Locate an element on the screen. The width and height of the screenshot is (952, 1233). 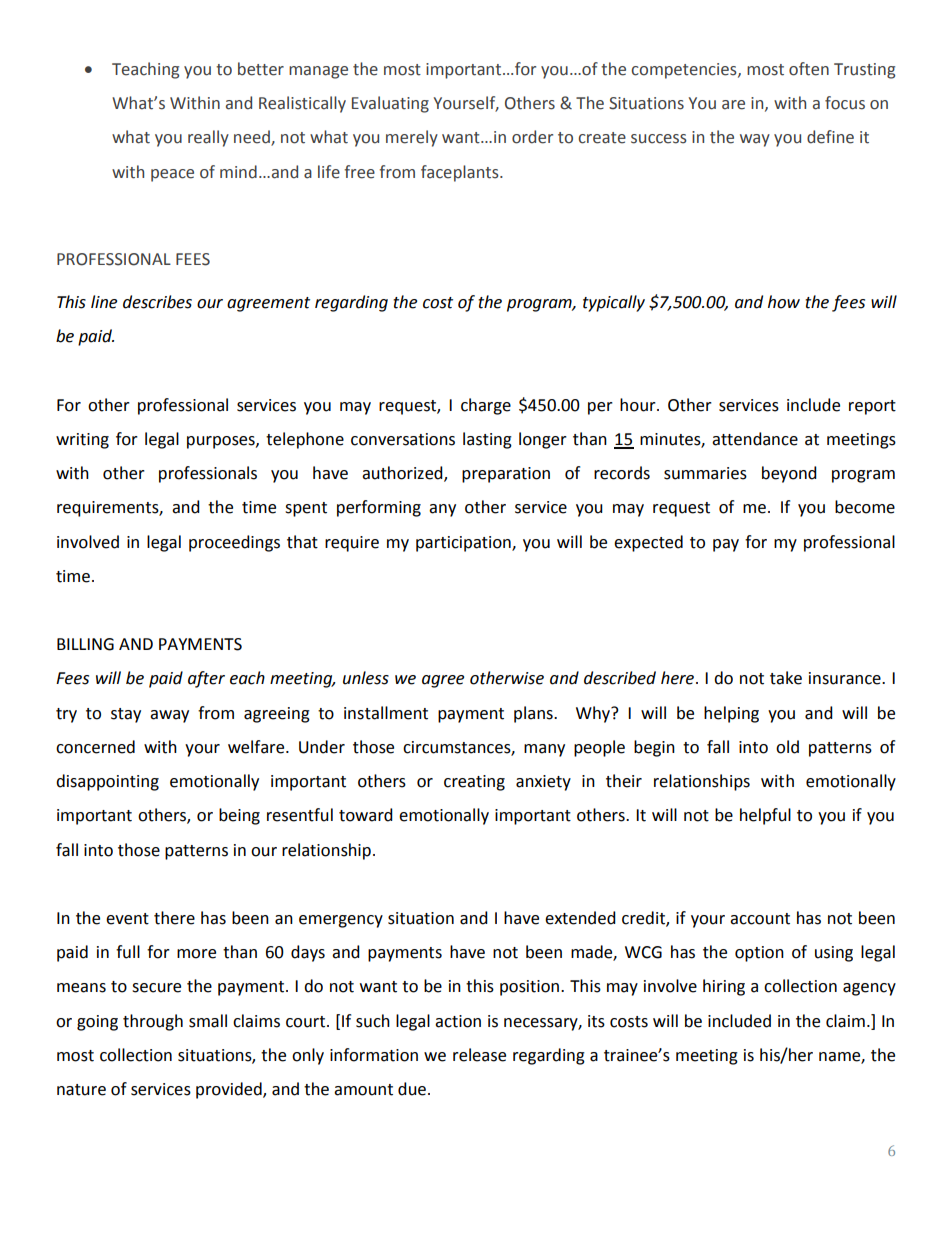
often is located at coordinates (809, 69).
